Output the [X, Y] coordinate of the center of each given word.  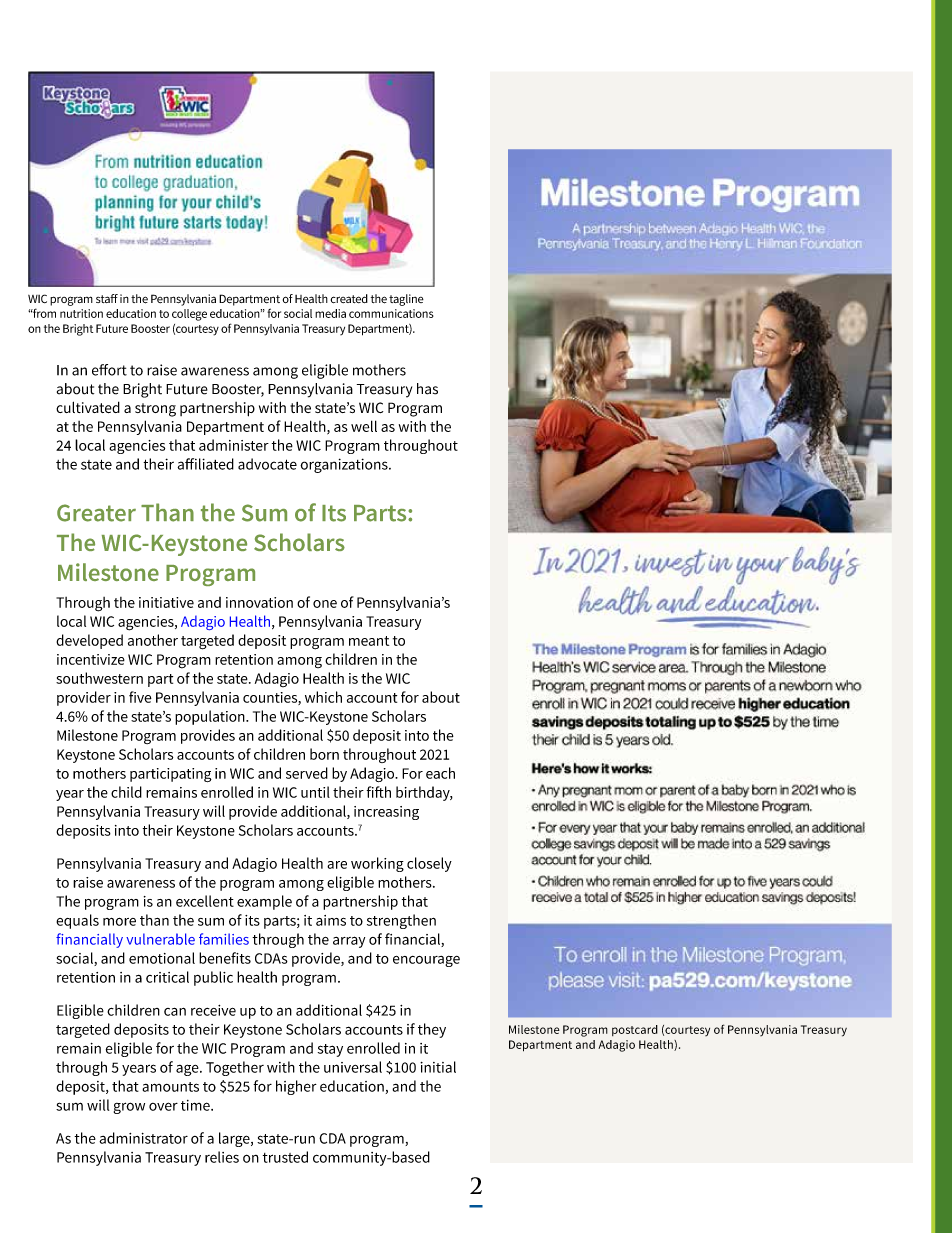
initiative [166, 602]
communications [391, 313]
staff [107, 298]
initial [438, 1067]
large [235, 1139]
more [119, 922]
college [189, 315]
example [264, 902]
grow [129, 1108]
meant [369, 641]
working [377, 864]
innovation [259, 602]
